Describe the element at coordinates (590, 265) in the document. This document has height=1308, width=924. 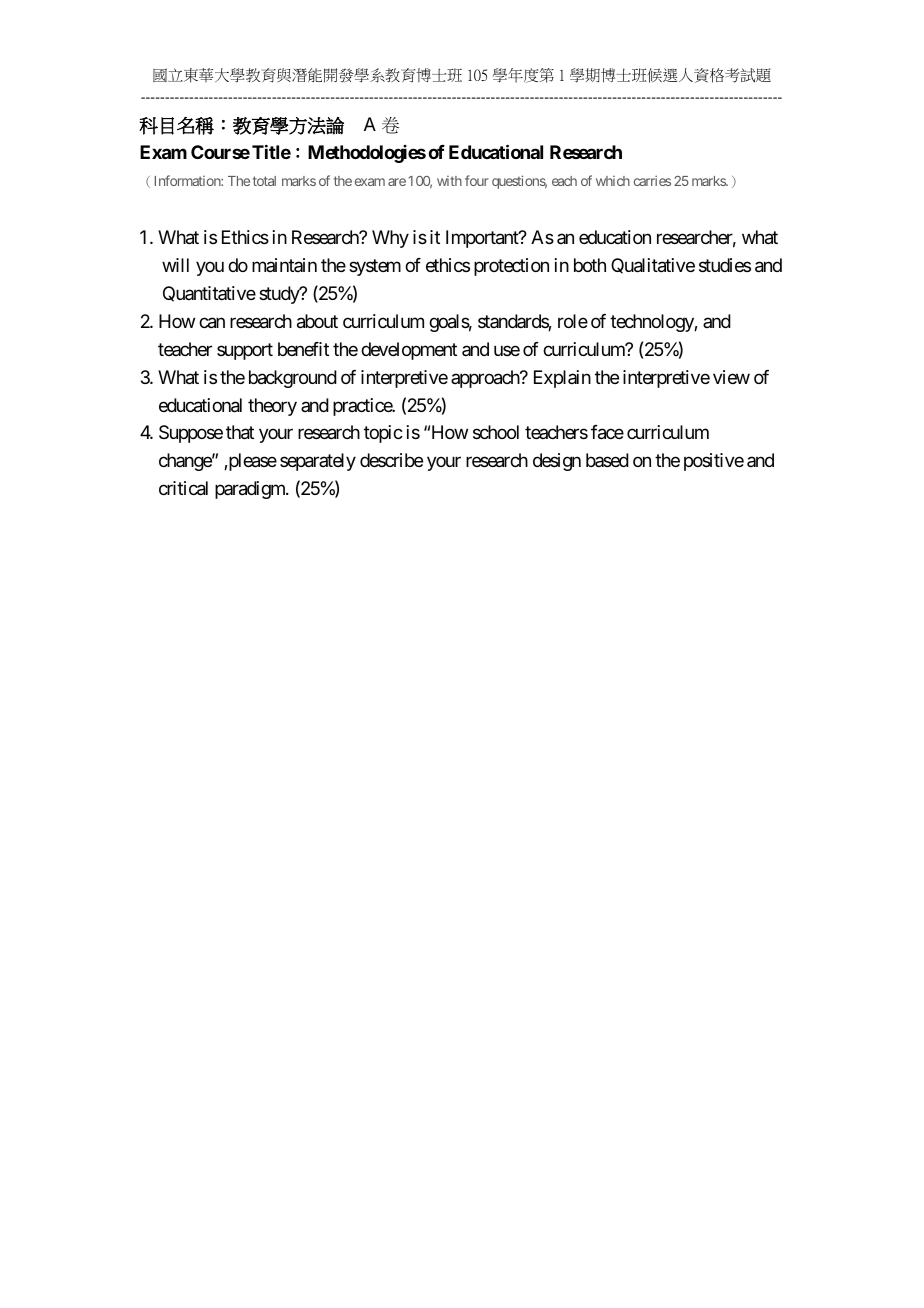
I see `both` at that location.
